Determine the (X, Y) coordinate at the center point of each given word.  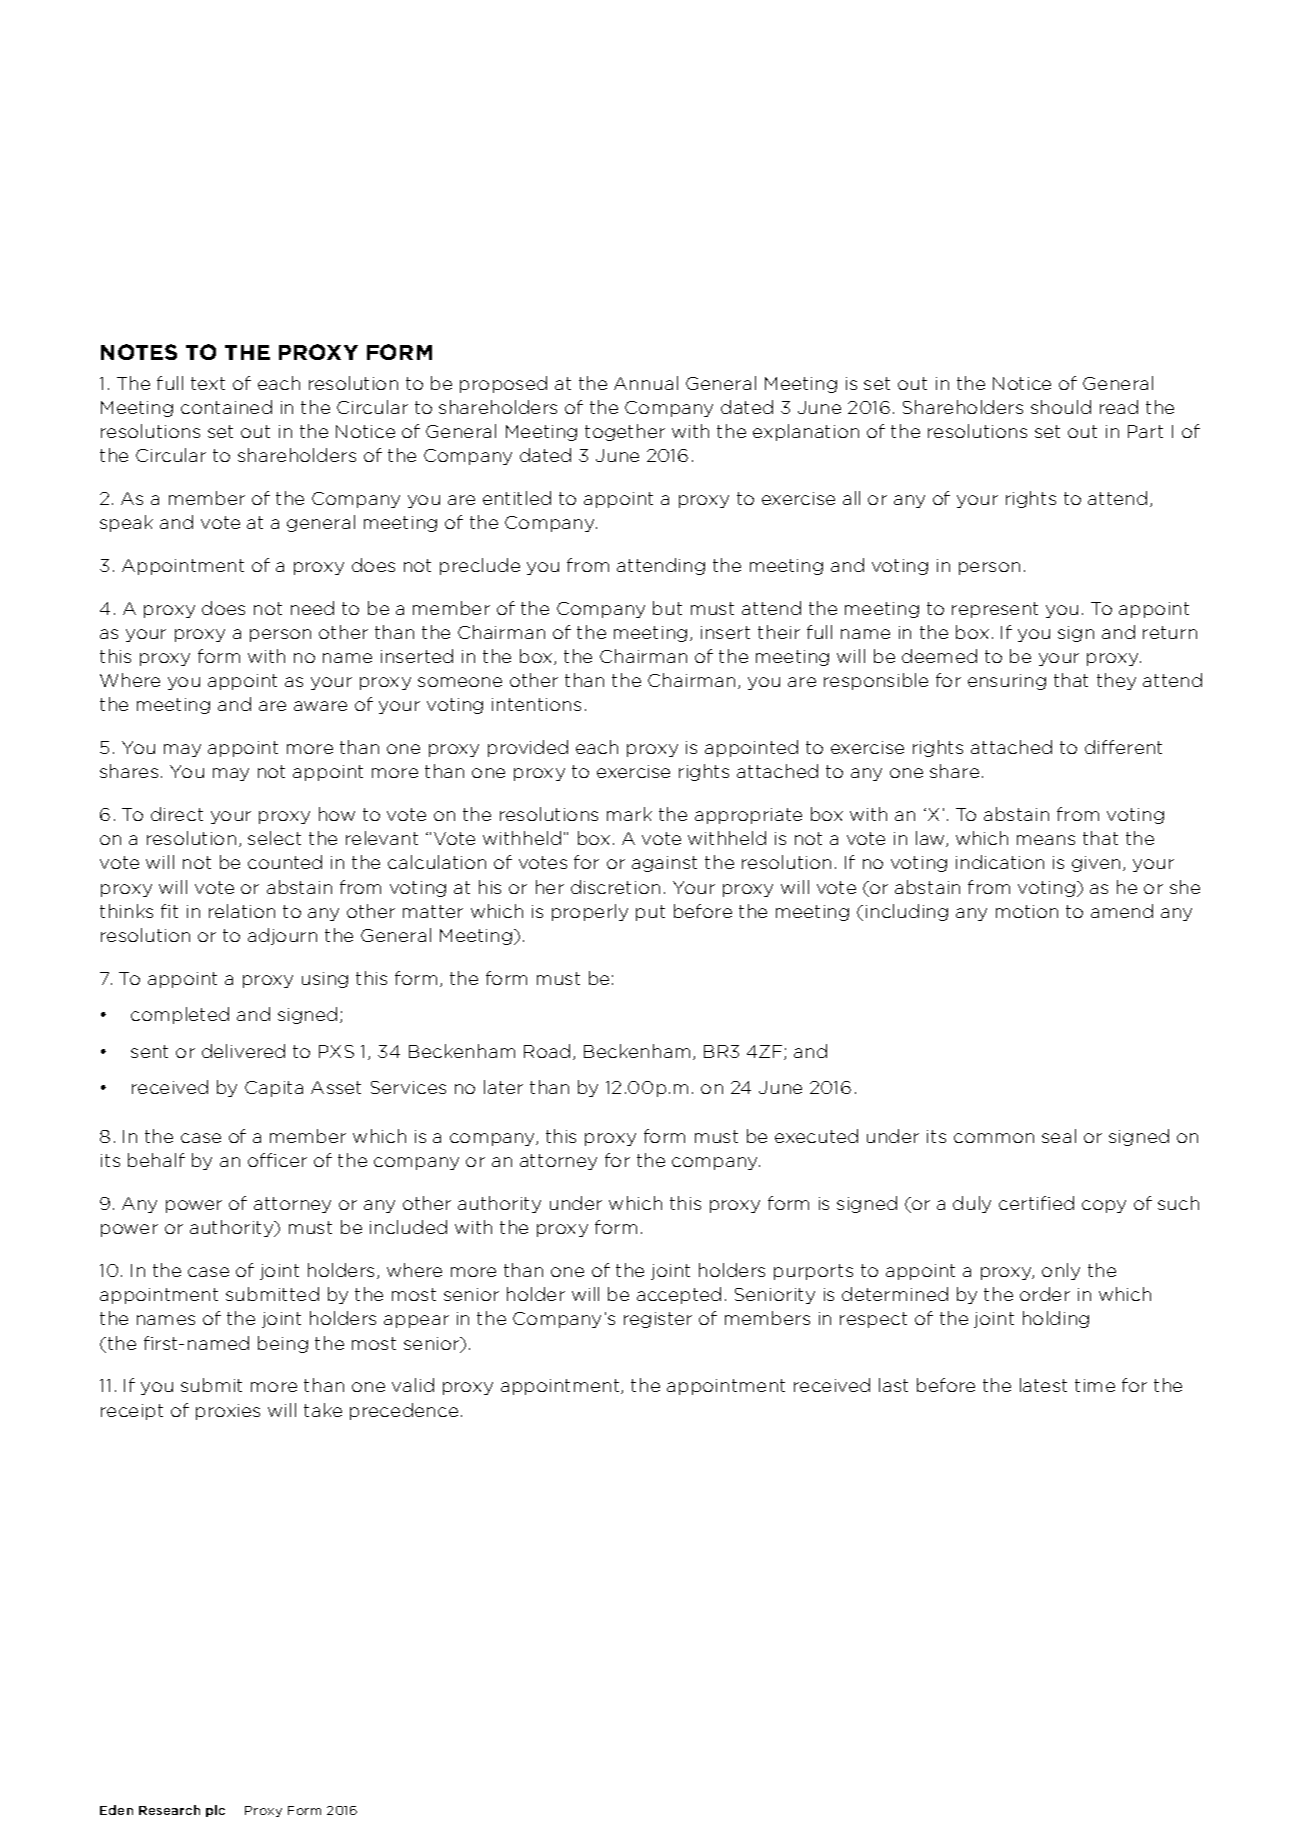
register (658, 1320)
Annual (646, 383)
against (664, 864)
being (283, 1344)
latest (1043, 1385)
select (274, 838)
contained (226, 407)
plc (215, 1811)
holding (1056, 1319)
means (1046, 840)
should (1061, 407)
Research (169, 1810)
